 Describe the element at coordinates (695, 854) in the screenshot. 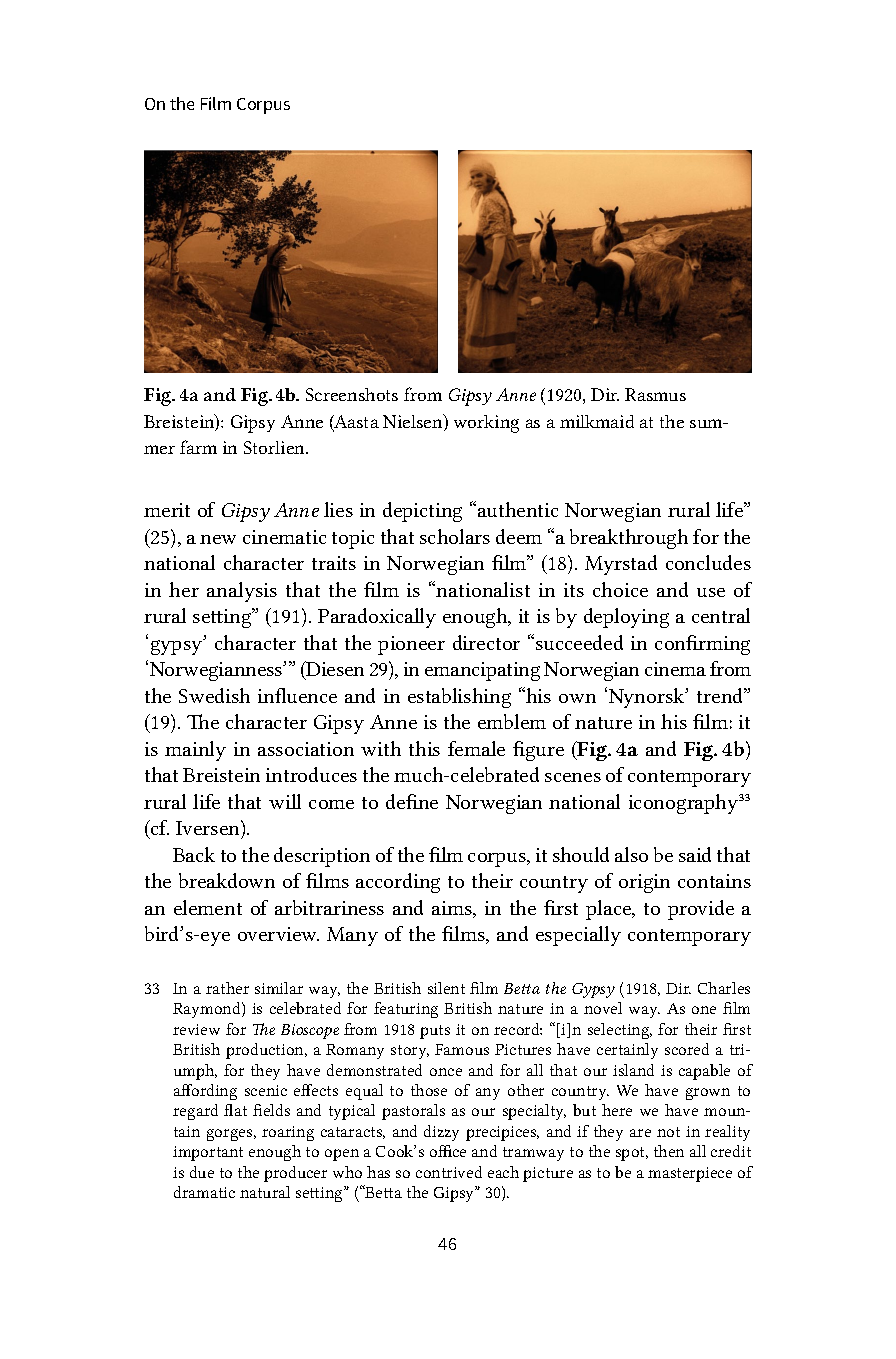

I see `said` at that location.
